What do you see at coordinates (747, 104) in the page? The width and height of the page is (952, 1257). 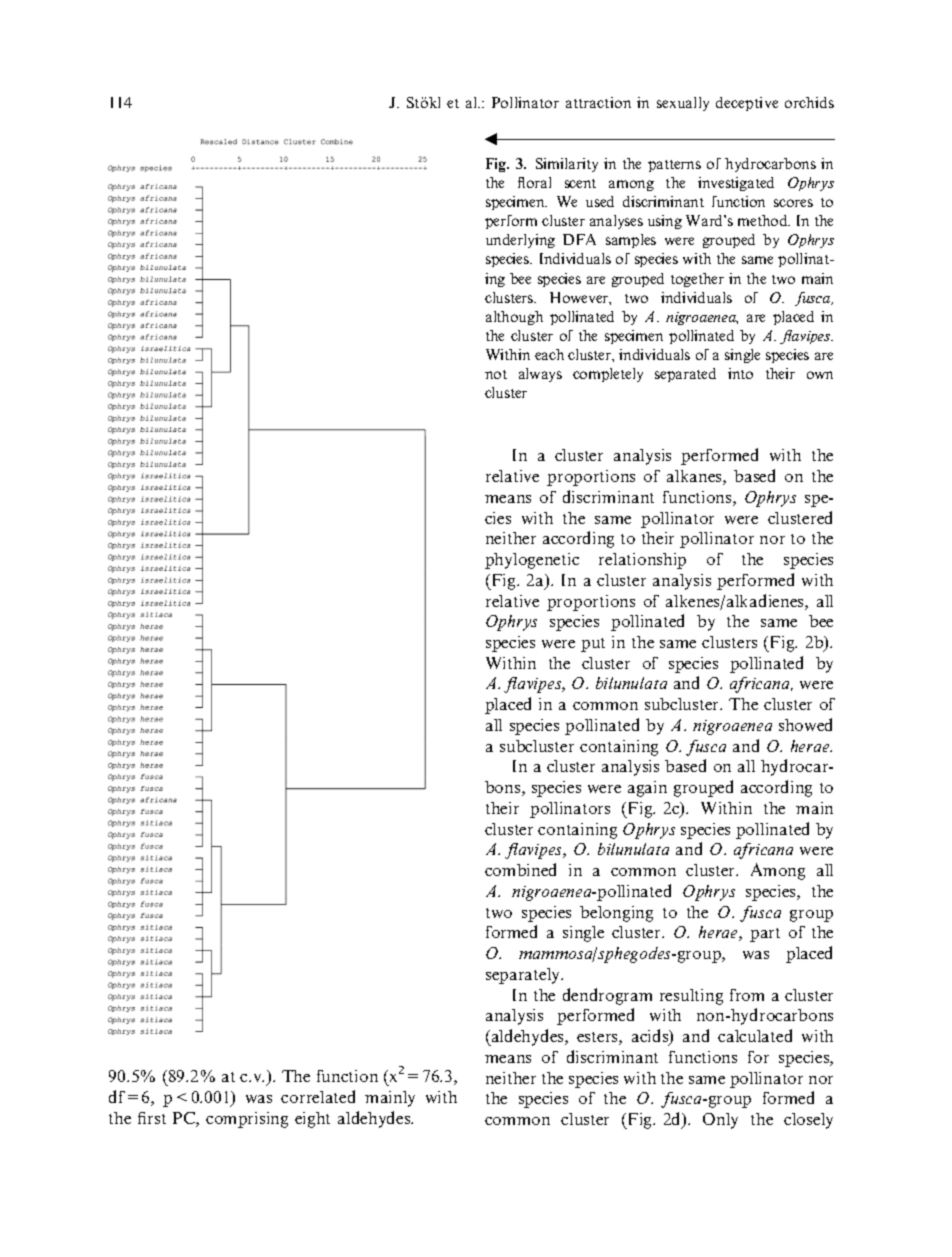 I see `deceptive` at bounding box center [747, 104].
